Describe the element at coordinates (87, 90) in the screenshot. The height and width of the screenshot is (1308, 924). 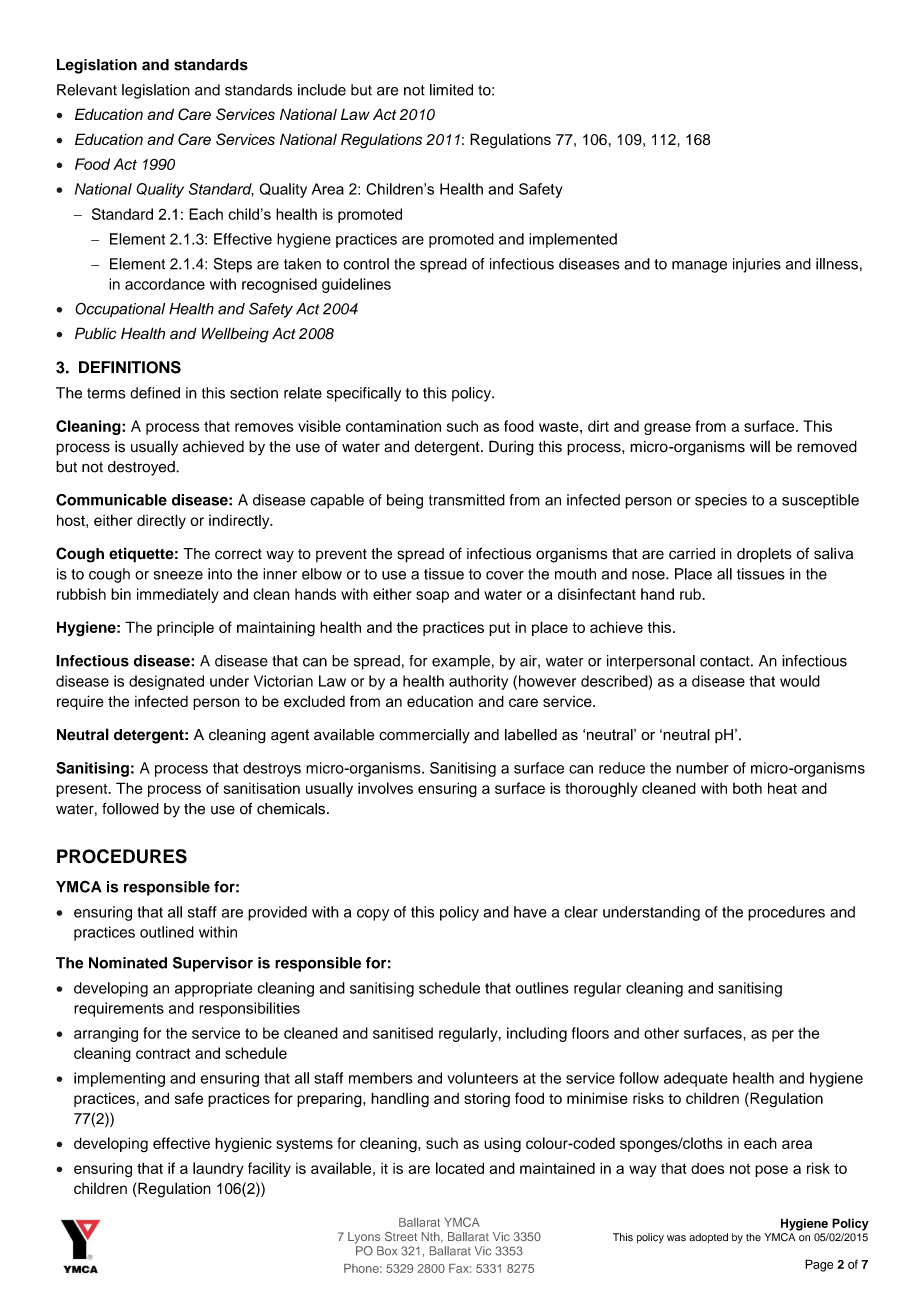
I see `Relevant` at that location.
